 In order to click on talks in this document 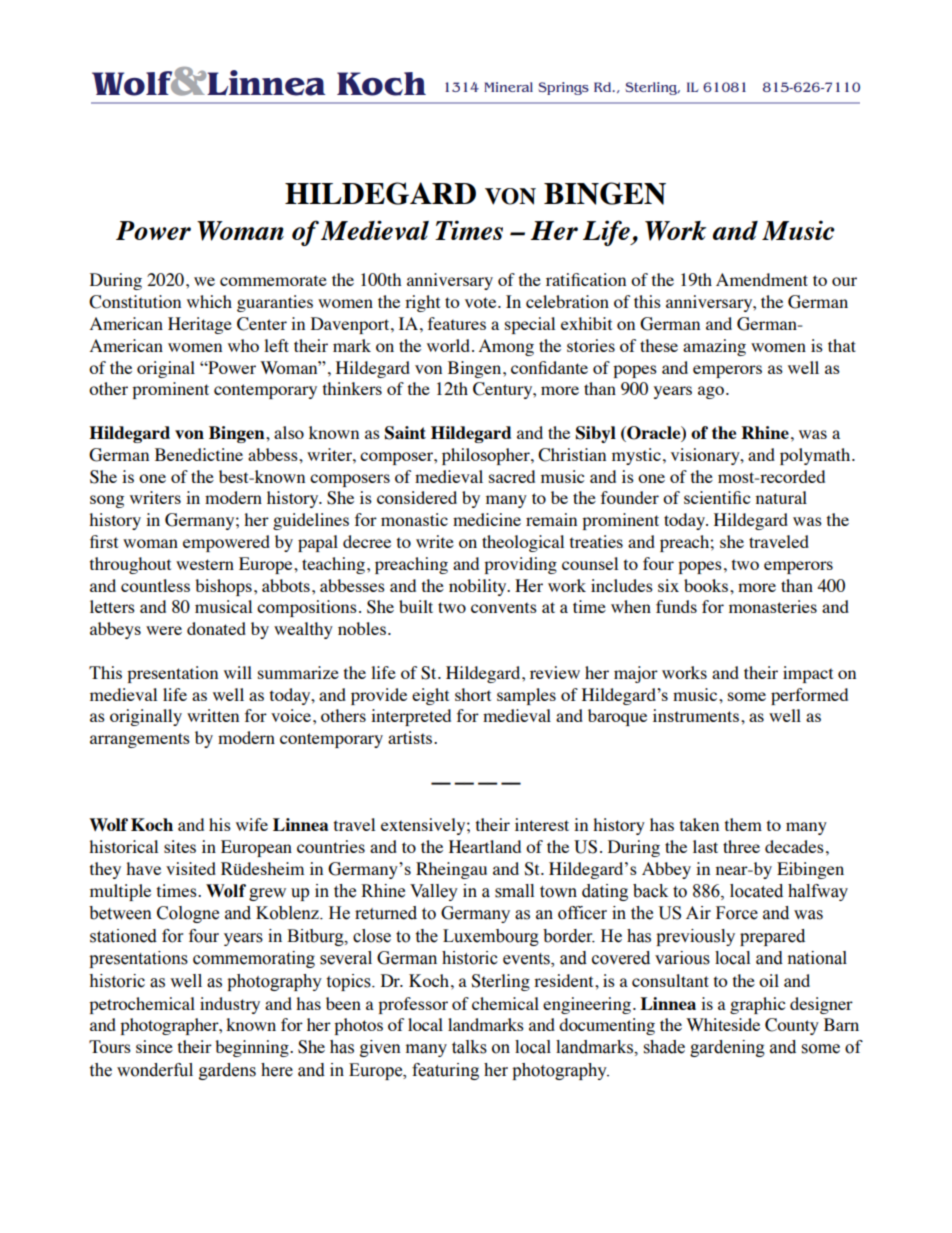, I will do `click(469, 1047)`.
